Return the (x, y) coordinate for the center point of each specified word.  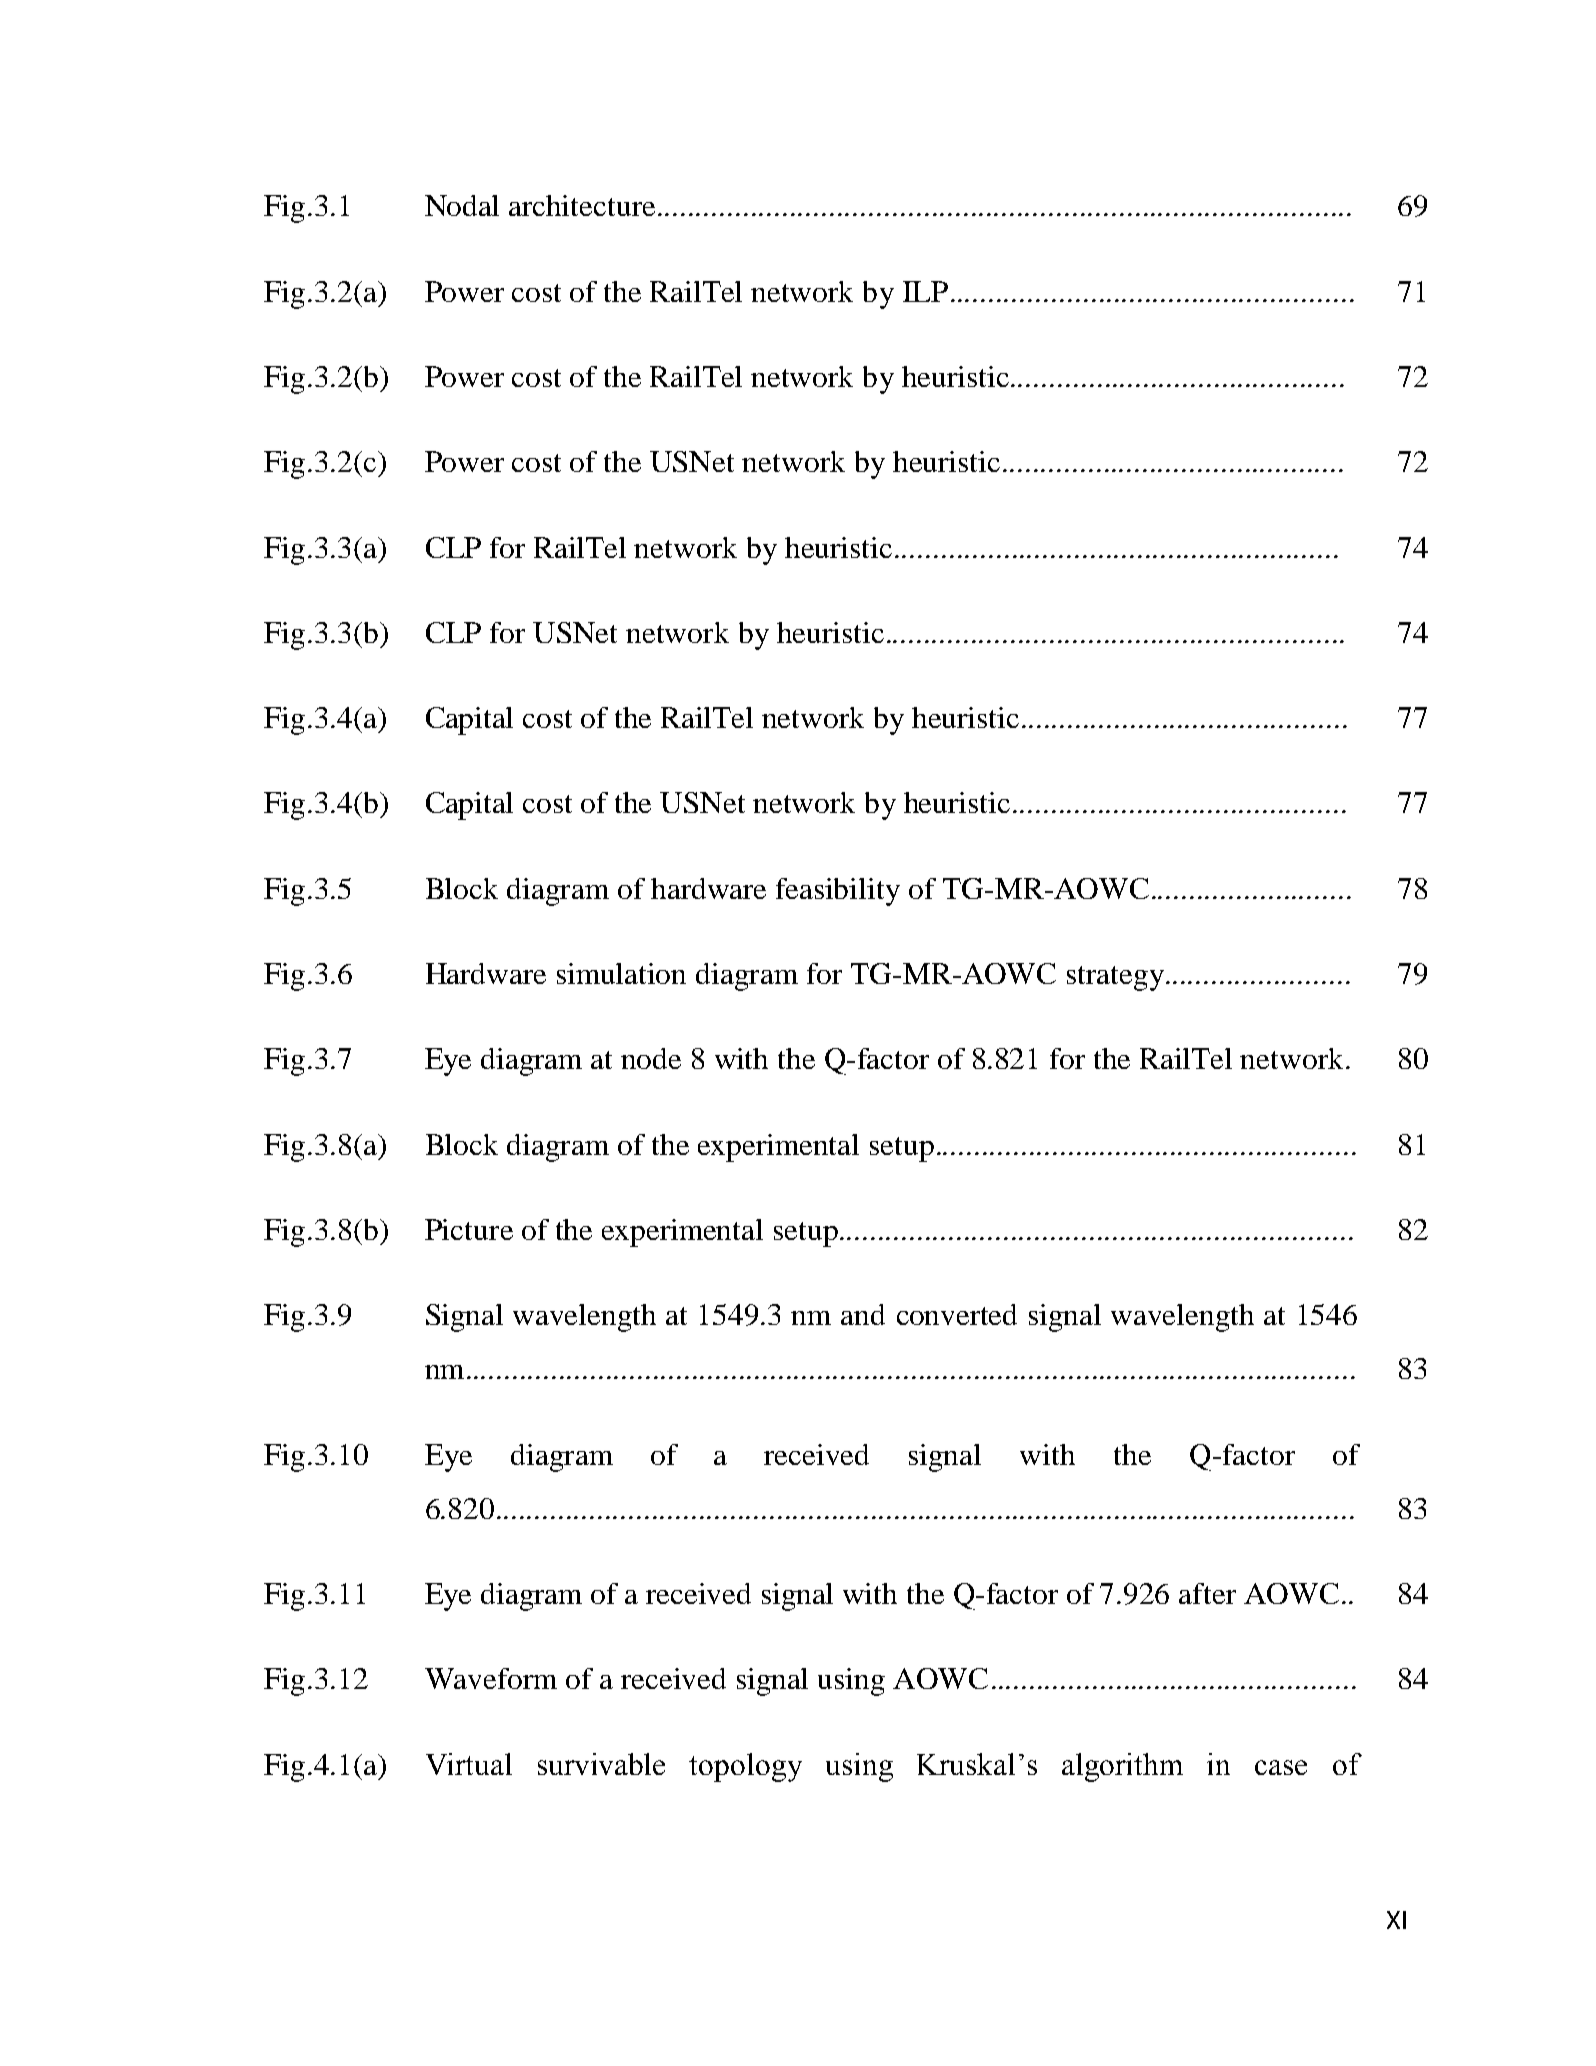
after (1207, 1593)
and (863, 1314)
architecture (582, 205)
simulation (621, 973)
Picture (469, 1229)
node (651, 1058)
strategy (1115, 978)
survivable (601, 1764)
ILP (925, 291)
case (1281, 1767)
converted (957, 1314)
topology (745, 1767)
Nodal (462, 205)
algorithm (1122, 1767)
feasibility (838, 892)
